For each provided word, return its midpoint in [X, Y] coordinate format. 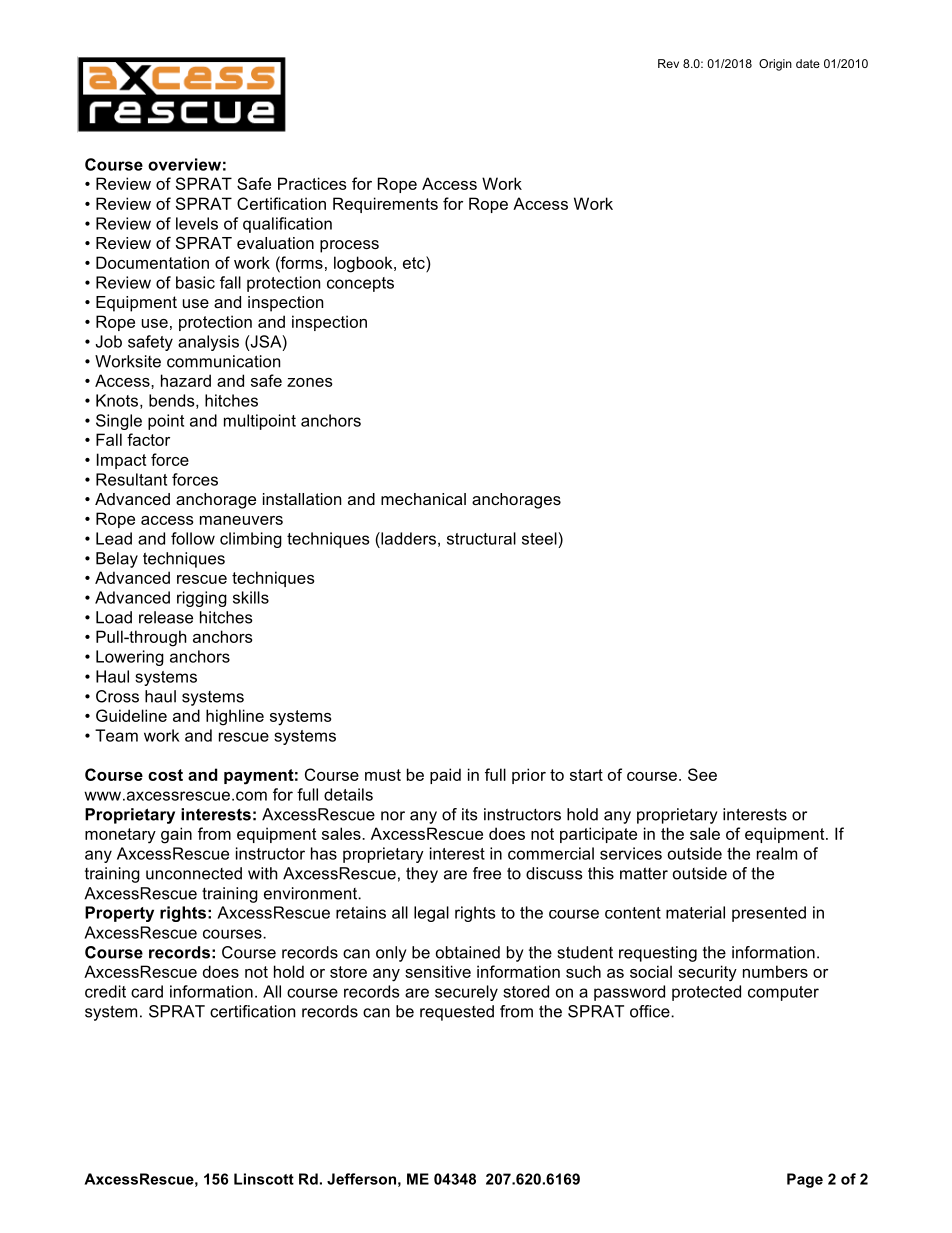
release [166, 617]
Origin [775, 65]
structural [481, 538]
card [147, 991]
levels [197, 223]
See [702, 774]
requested [457, 1013]
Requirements [385, 205]
